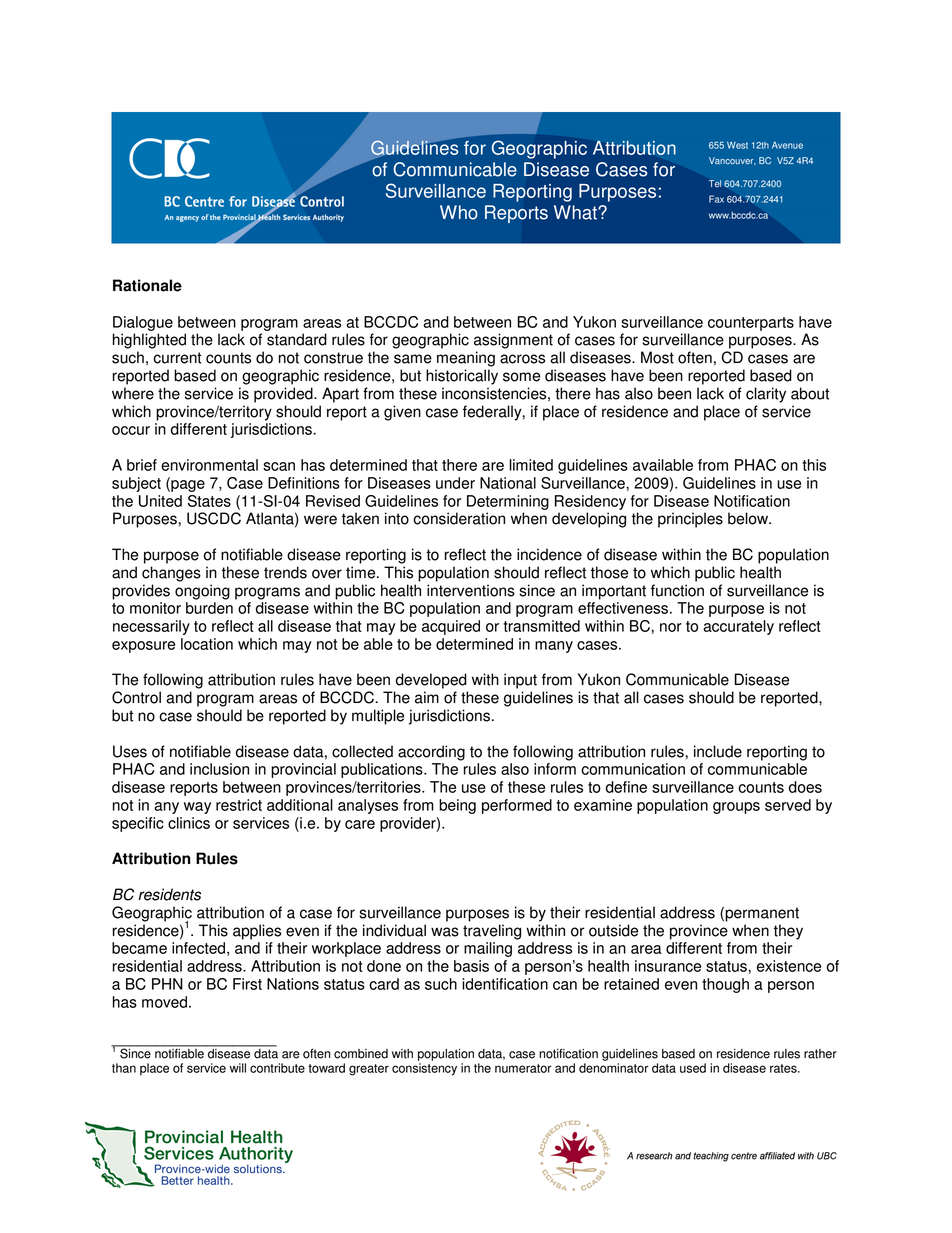 This screenshot has width=952, height=1233. I want to click on Vancouver, so click(732, 161).
